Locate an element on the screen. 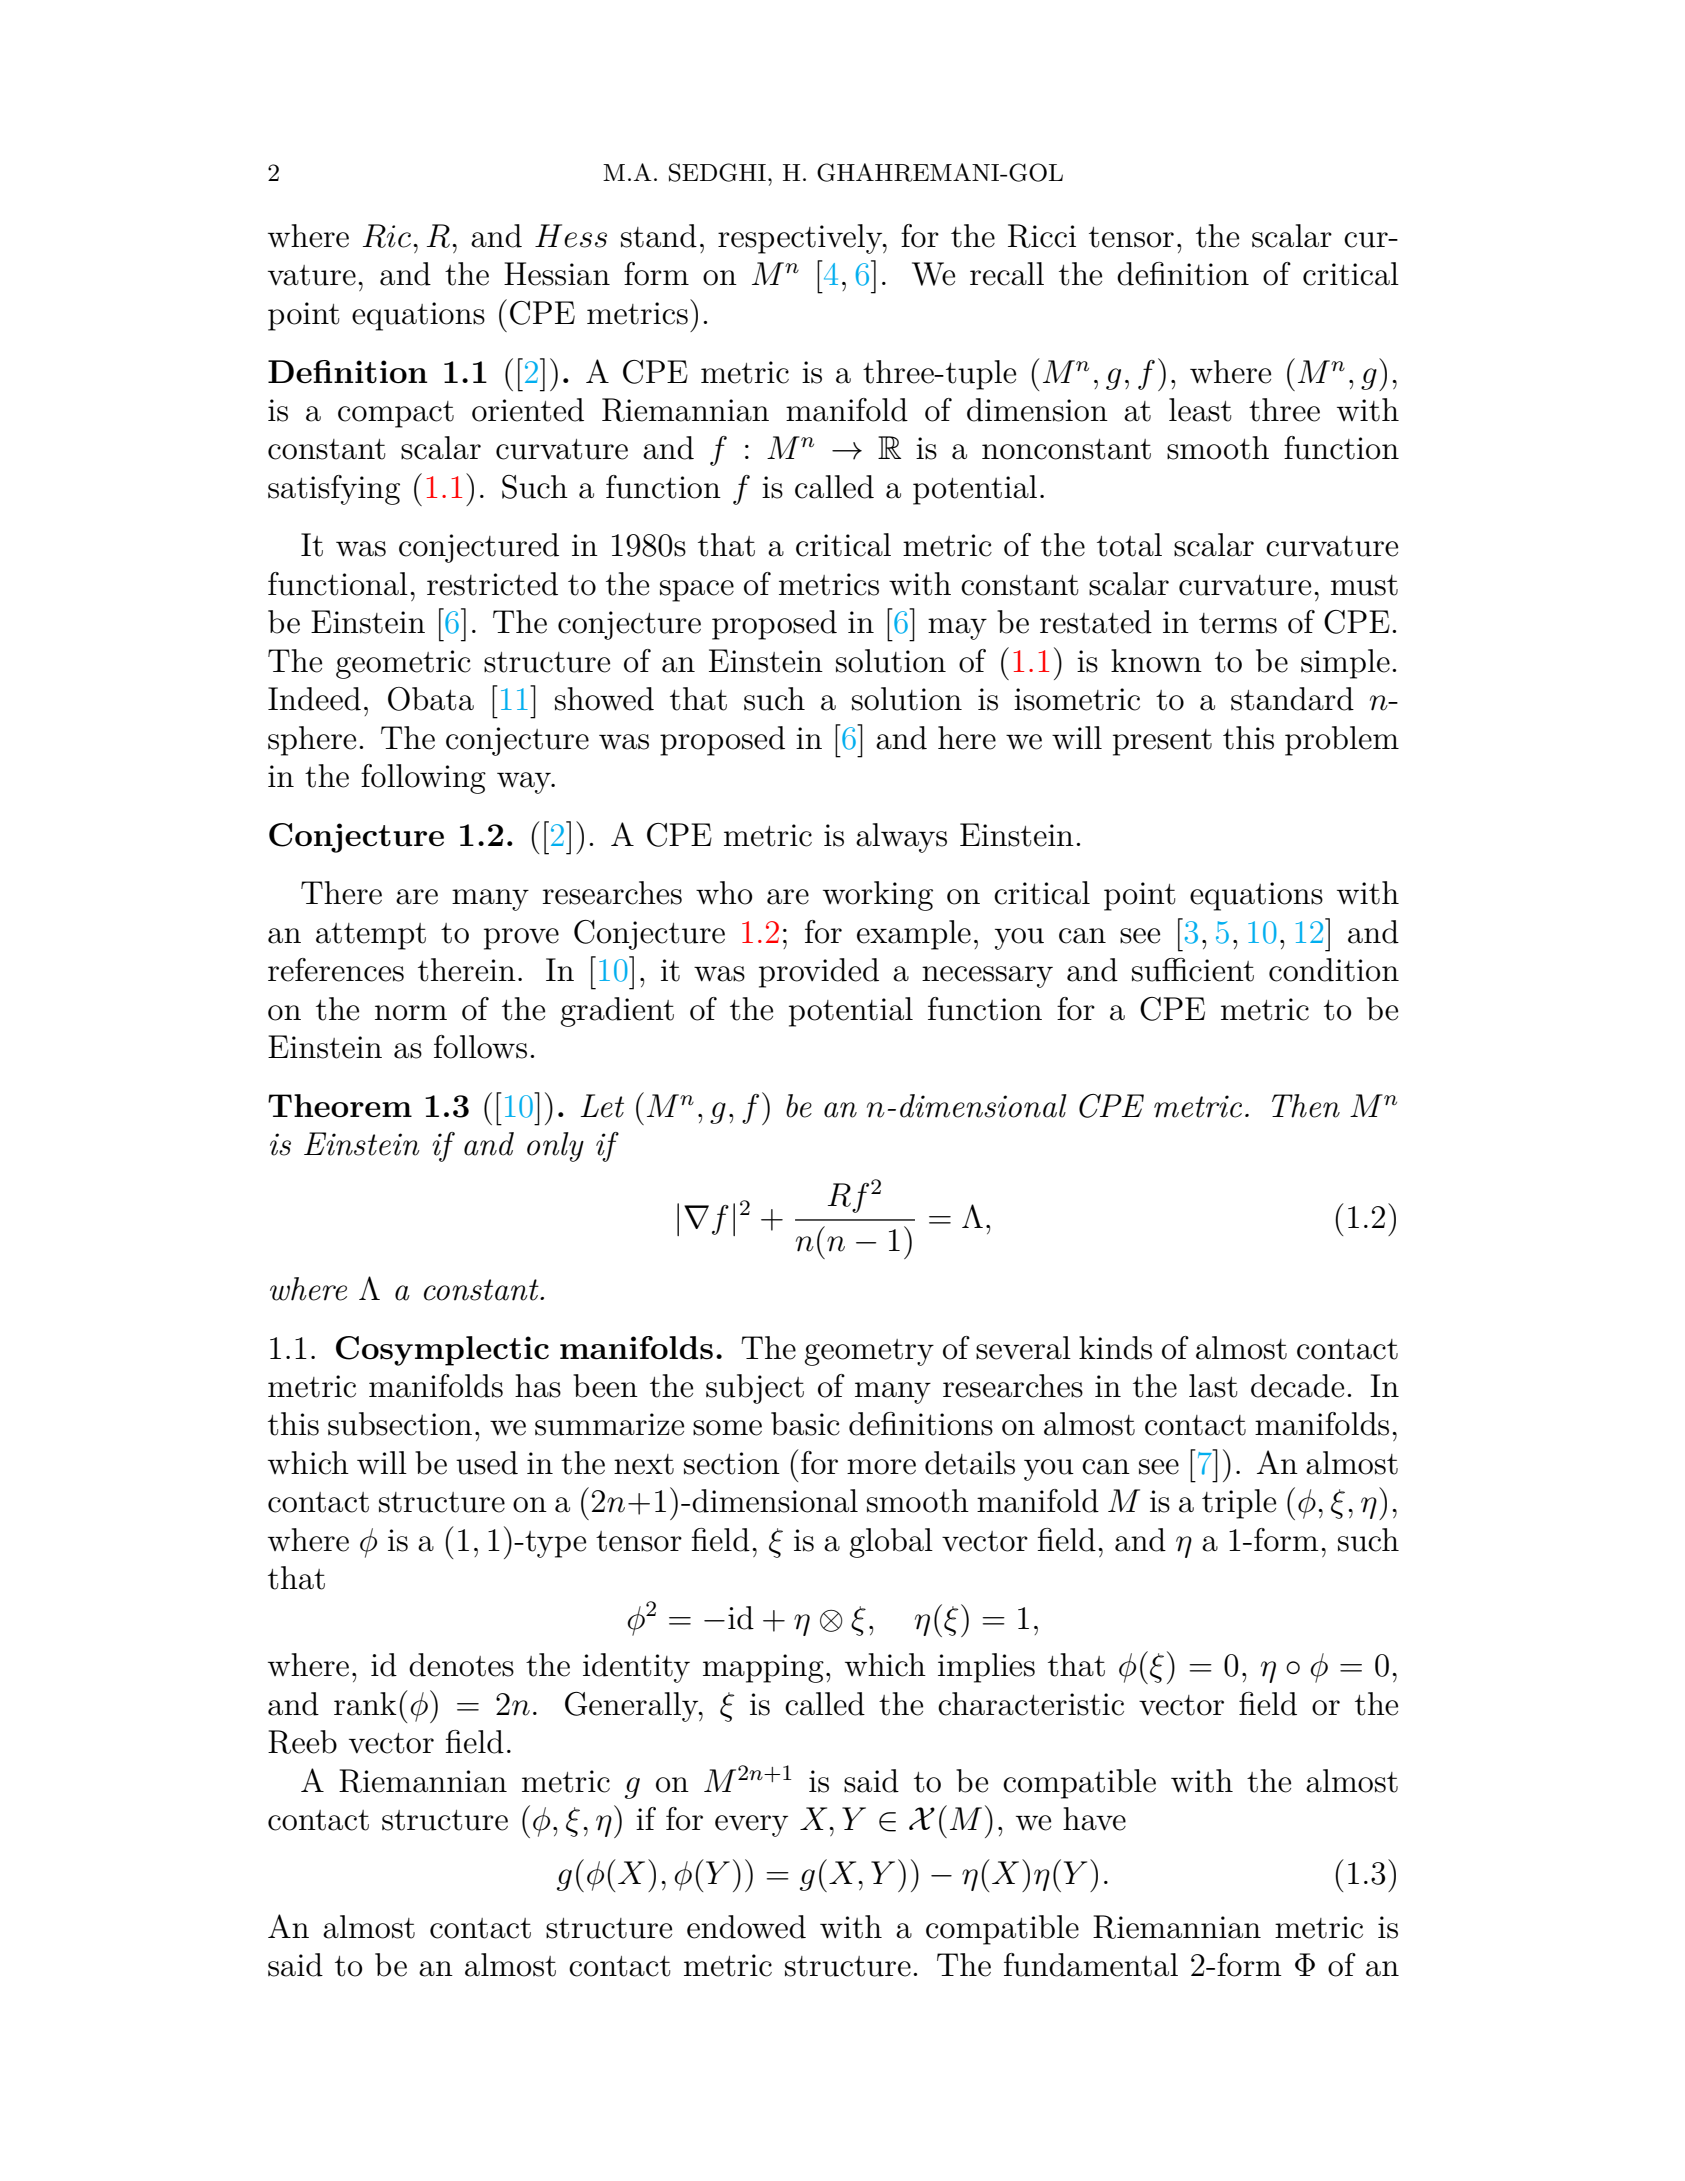 This screenshot has width=1685, height=2181. respectively is located at coordinates (801, 239).
